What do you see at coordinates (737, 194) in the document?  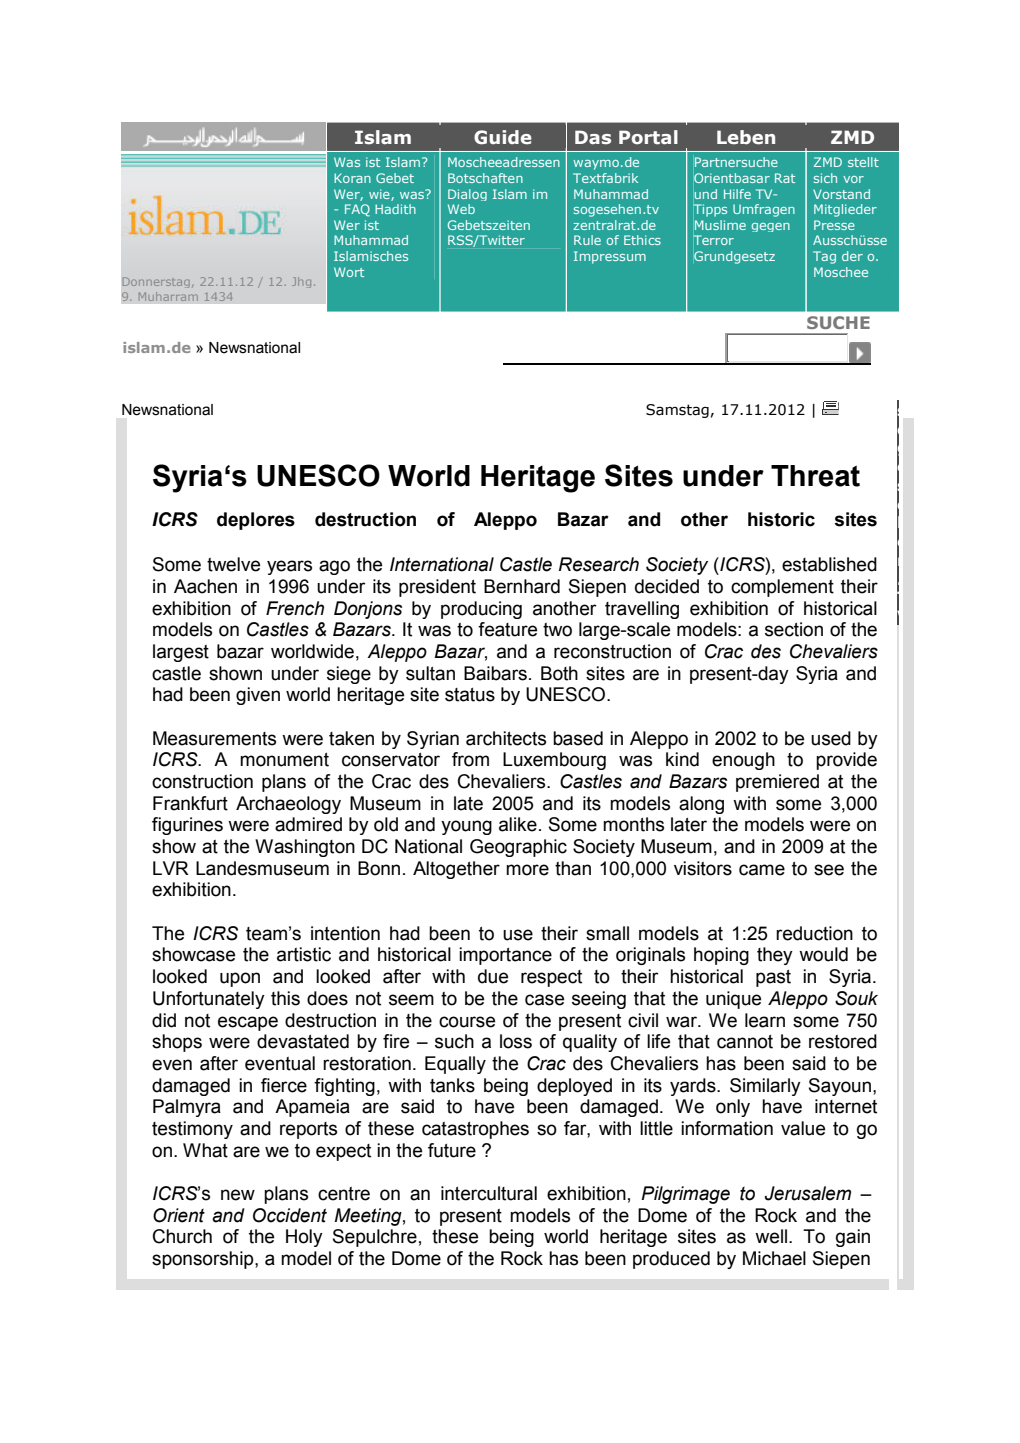 I see `Hilfe` at bounding box center [737, 194].
